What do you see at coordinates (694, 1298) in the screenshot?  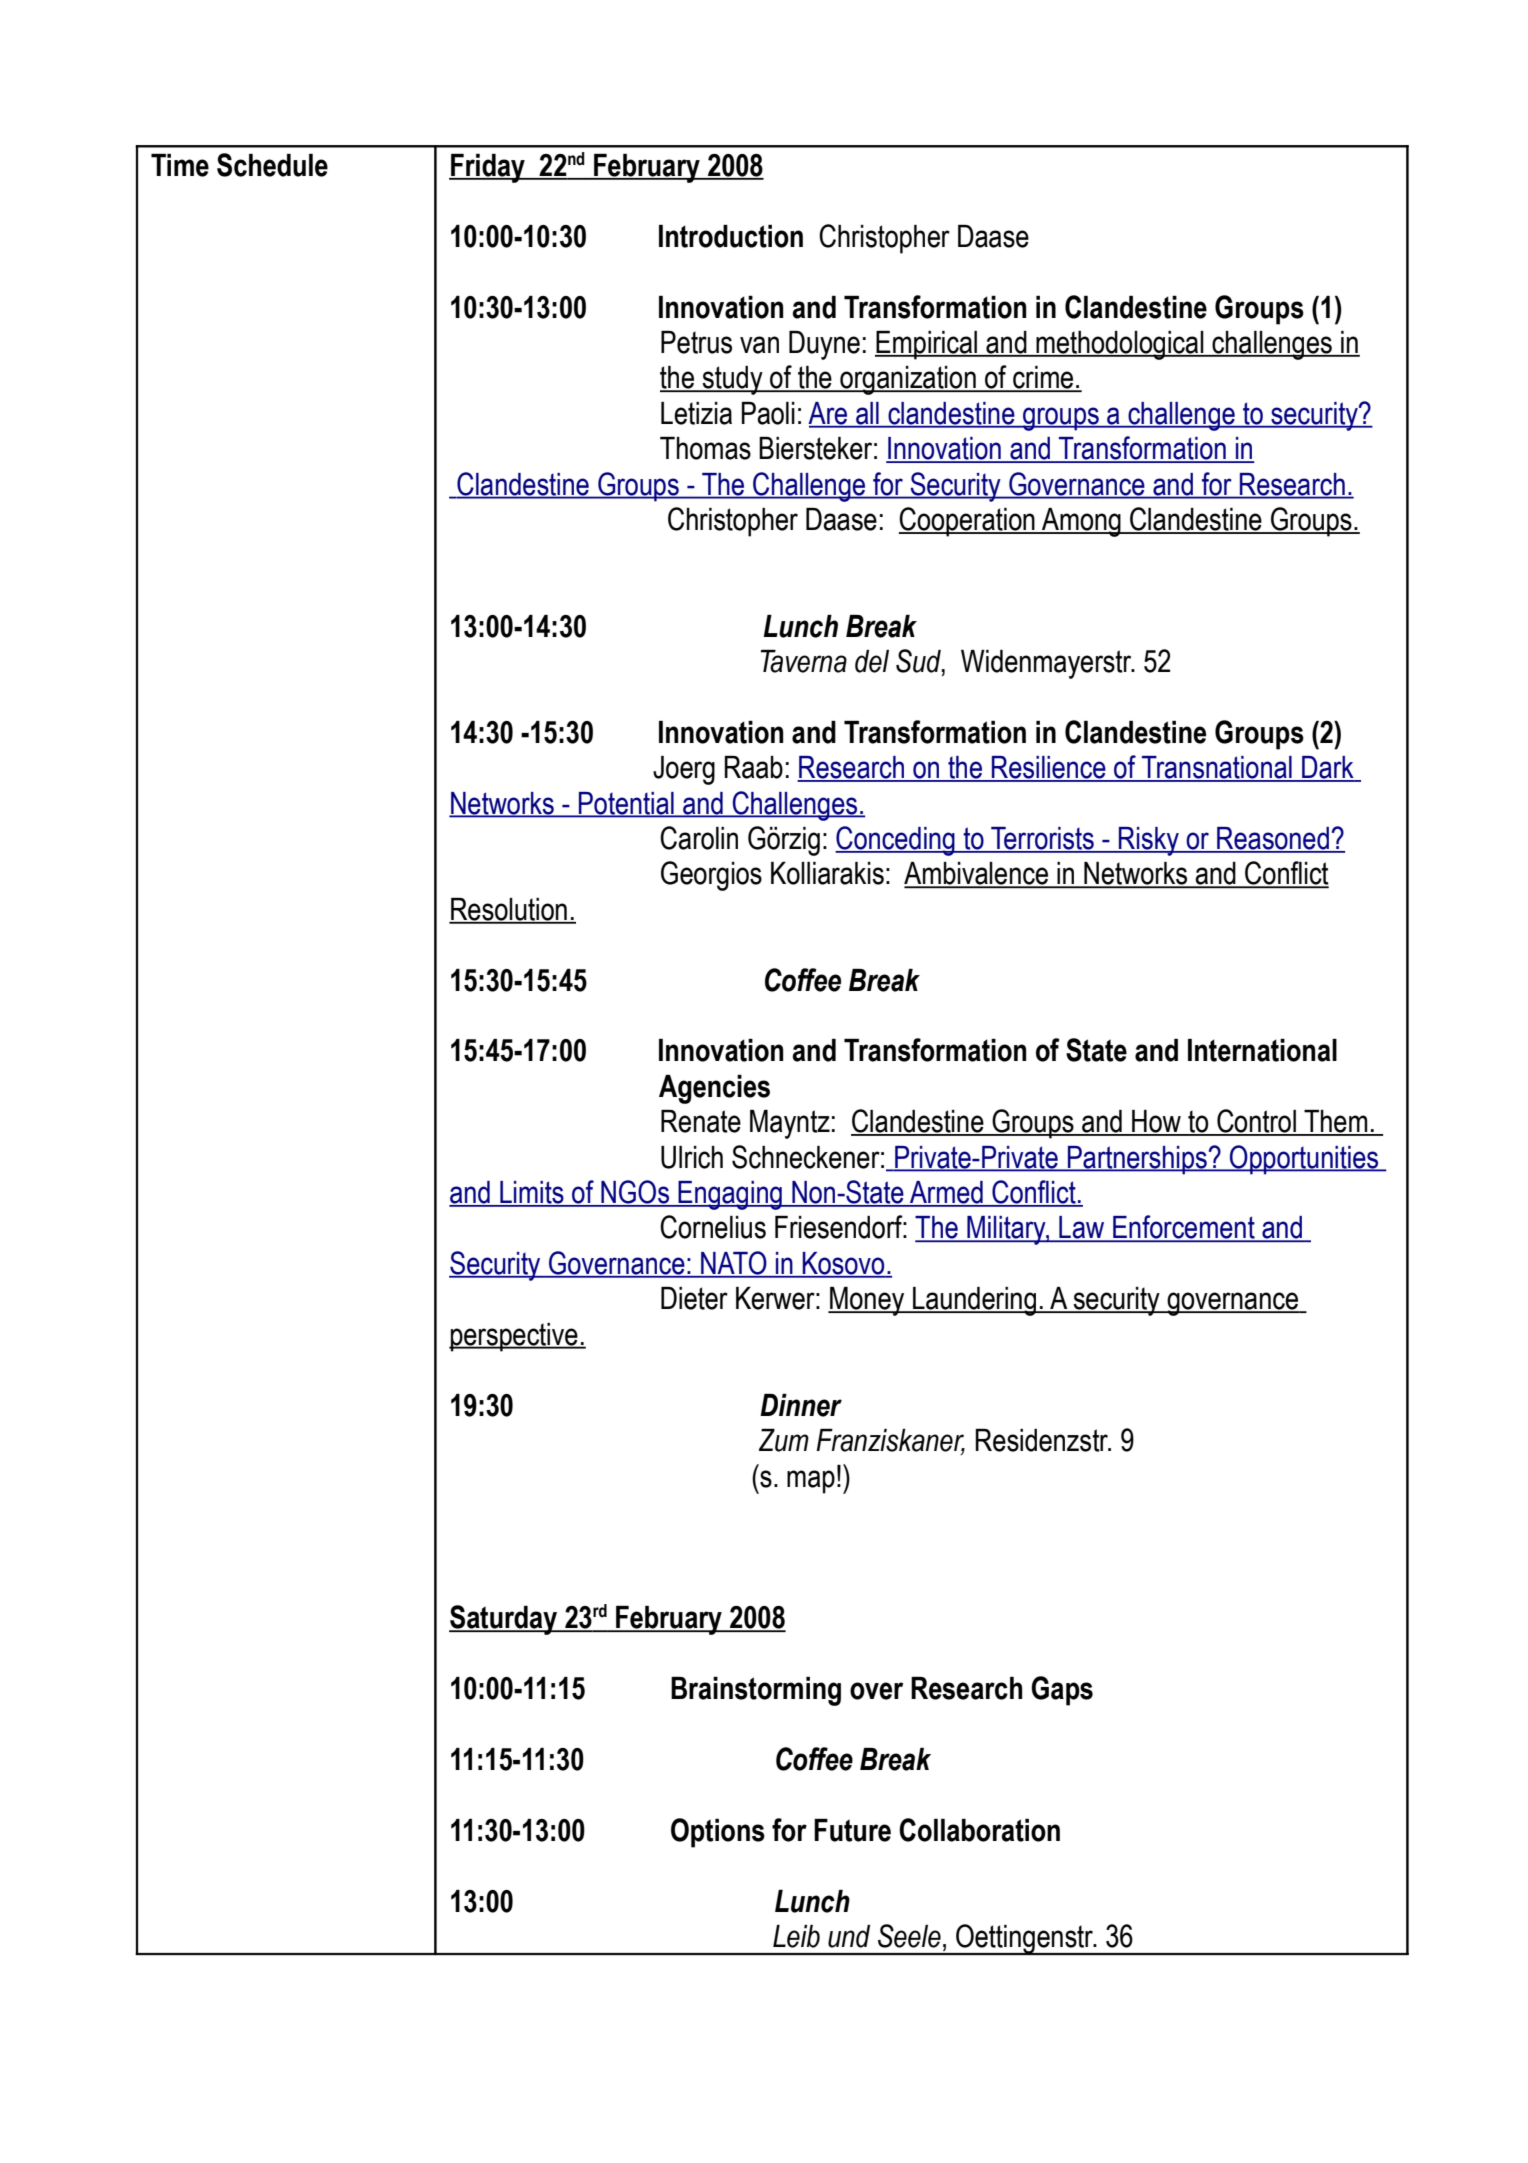 I see `Dieter` at bounding box center [694, 1298].
